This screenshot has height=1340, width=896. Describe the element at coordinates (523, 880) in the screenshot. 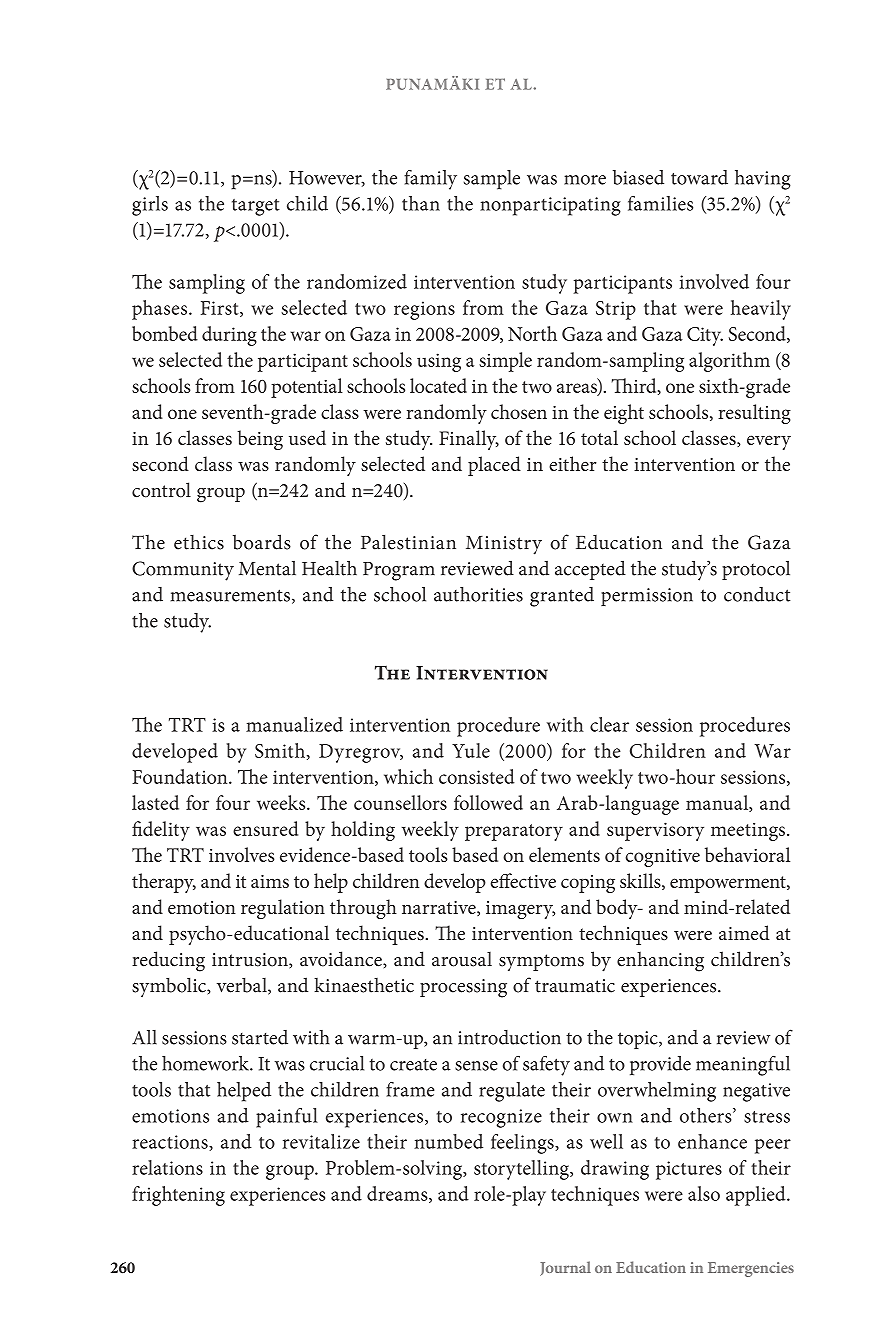

I see `effective` at that location.
